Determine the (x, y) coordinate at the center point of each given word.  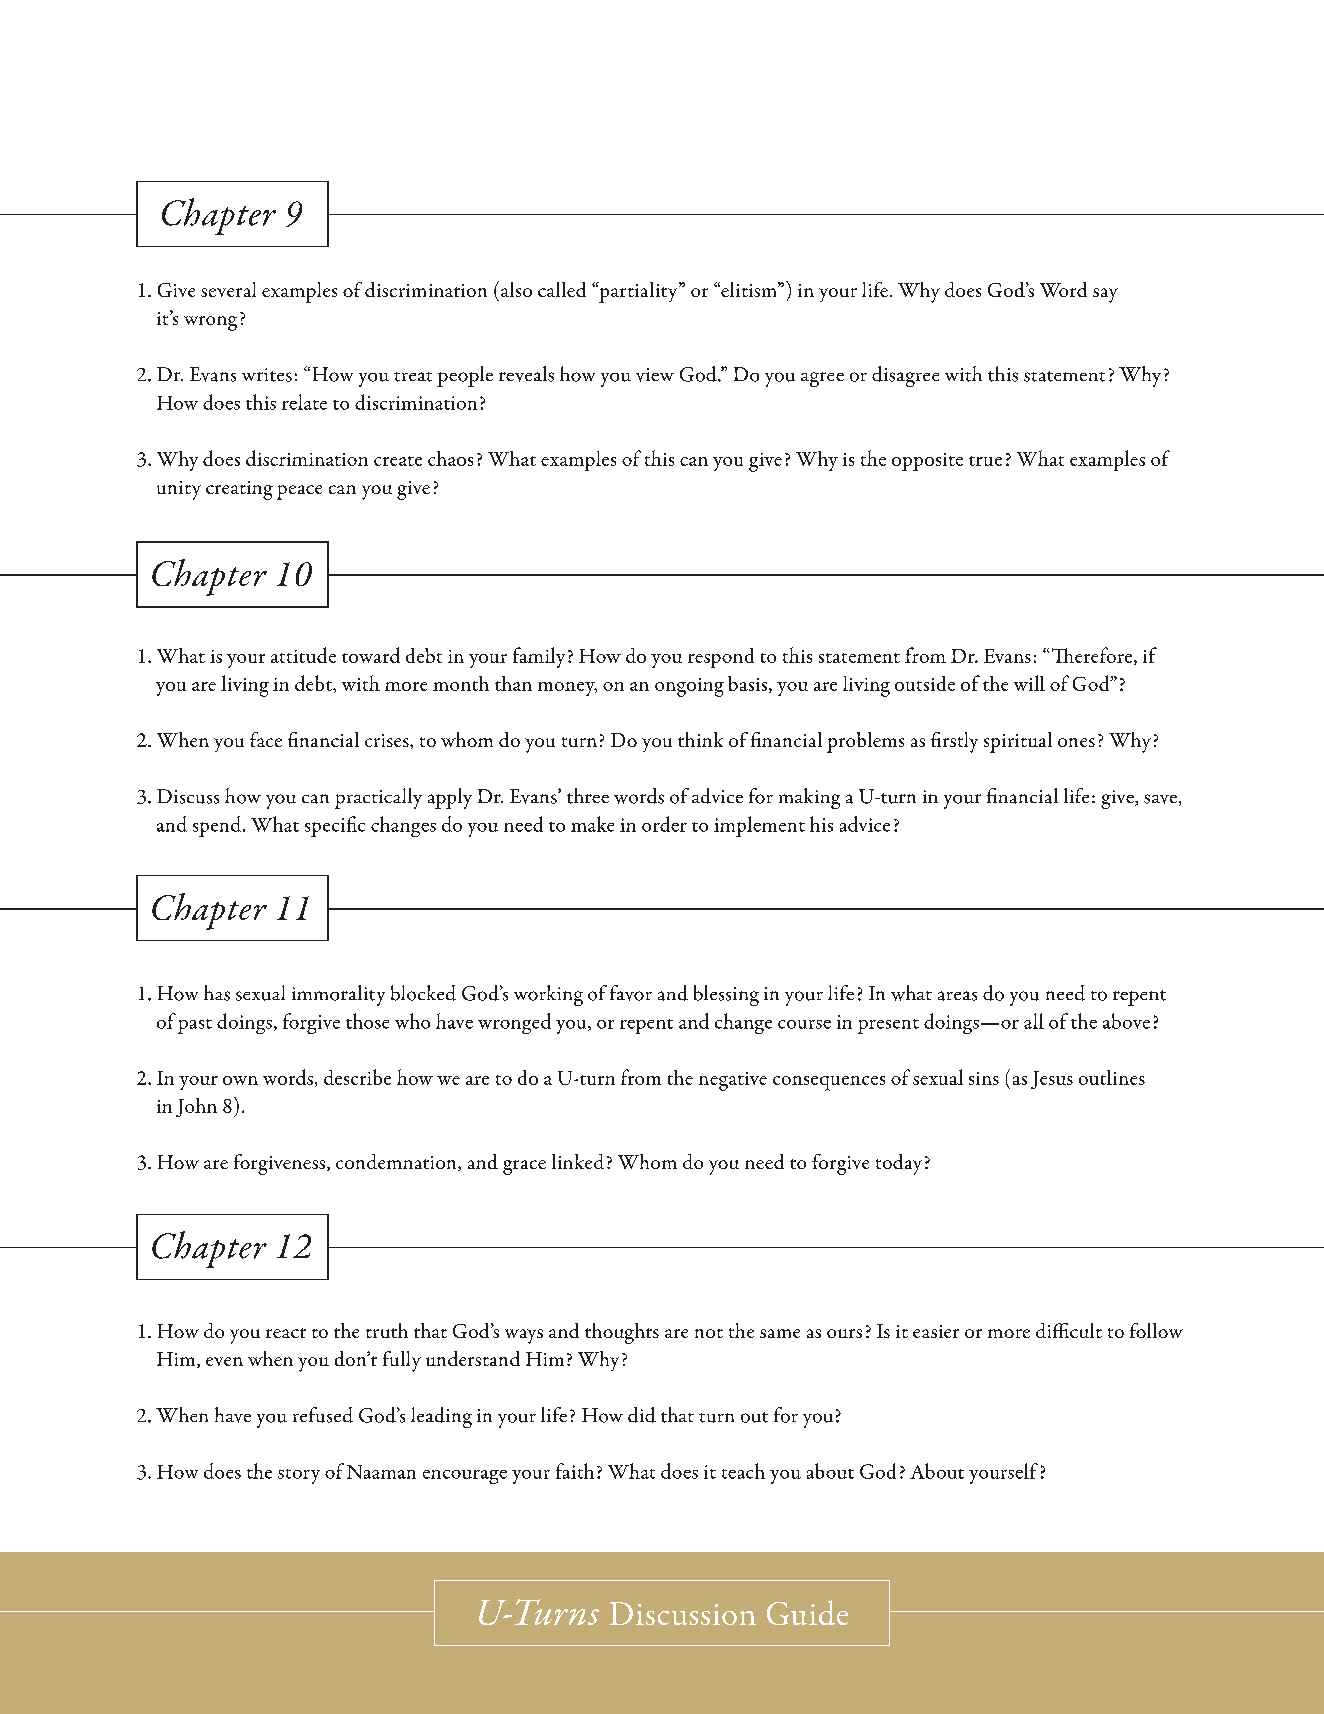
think (700, 739)
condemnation (397, 1162)
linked (578, 1161)
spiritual (1018, 742)
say (1105, 295)
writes (267, 375)
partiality (638, 292)
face (266, 739)
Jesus (1052, 1080)
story (299, 1476)
